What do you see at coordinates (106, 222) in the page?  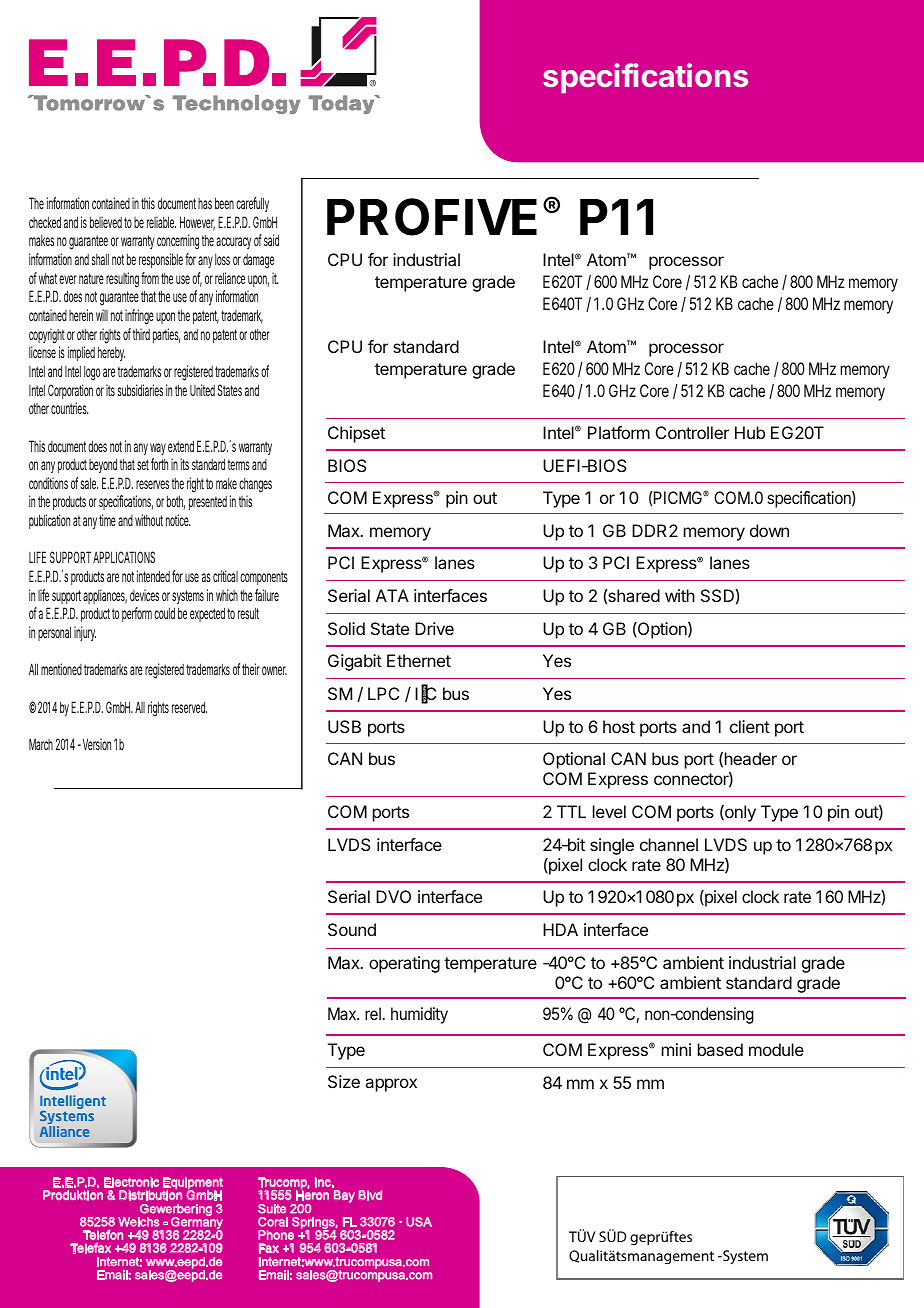 I see `believed` at bounding box center [106, 222].
